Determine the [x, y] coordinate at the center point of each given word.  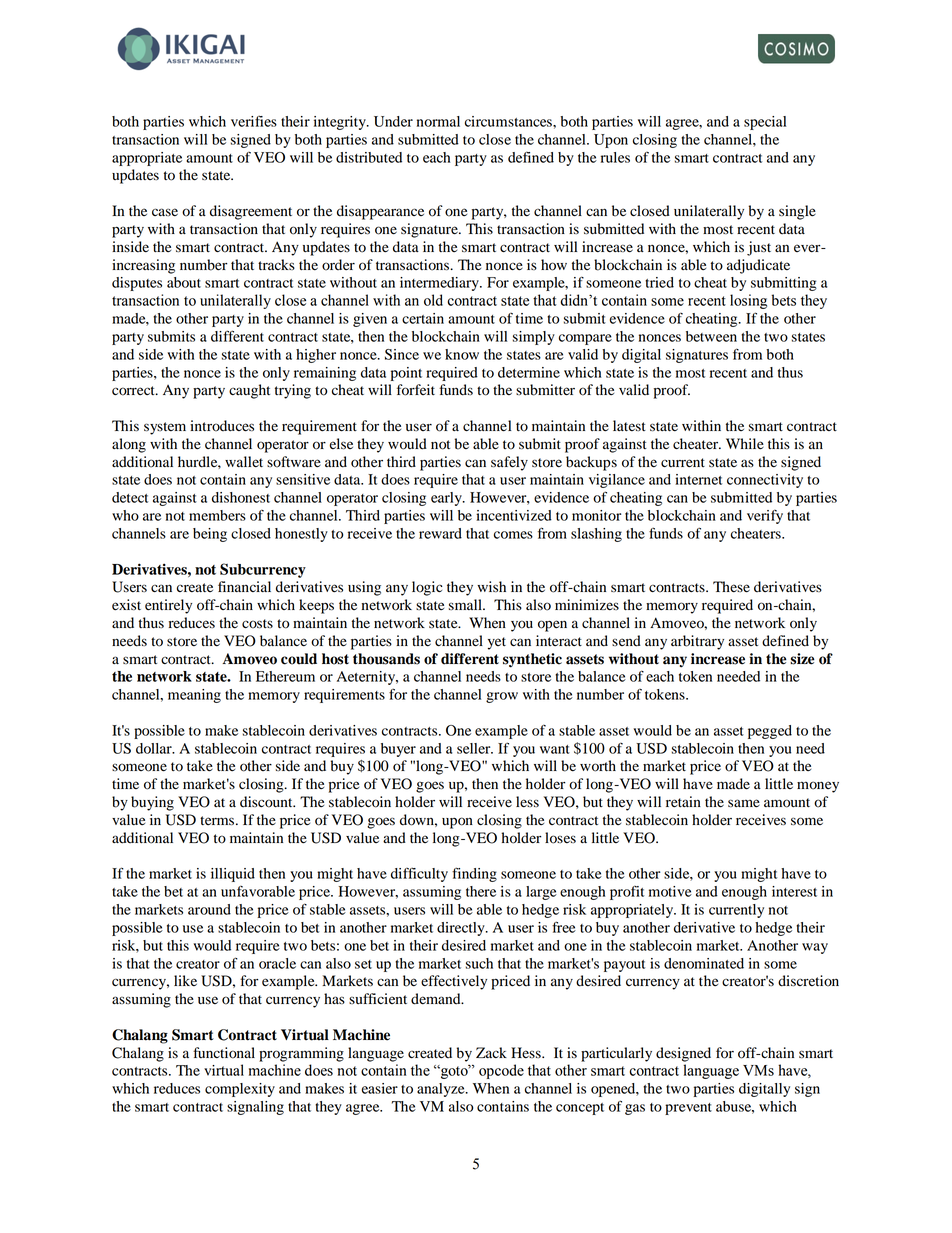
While [745, 444]
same [744, 803]
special [765, 123]
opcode [501, 1071]
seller [475, 748]
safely [509, 463]
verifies [254, 121]
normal [438, 121]
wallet [244, 462]
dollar [155, 748]
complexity [240, 1090]
